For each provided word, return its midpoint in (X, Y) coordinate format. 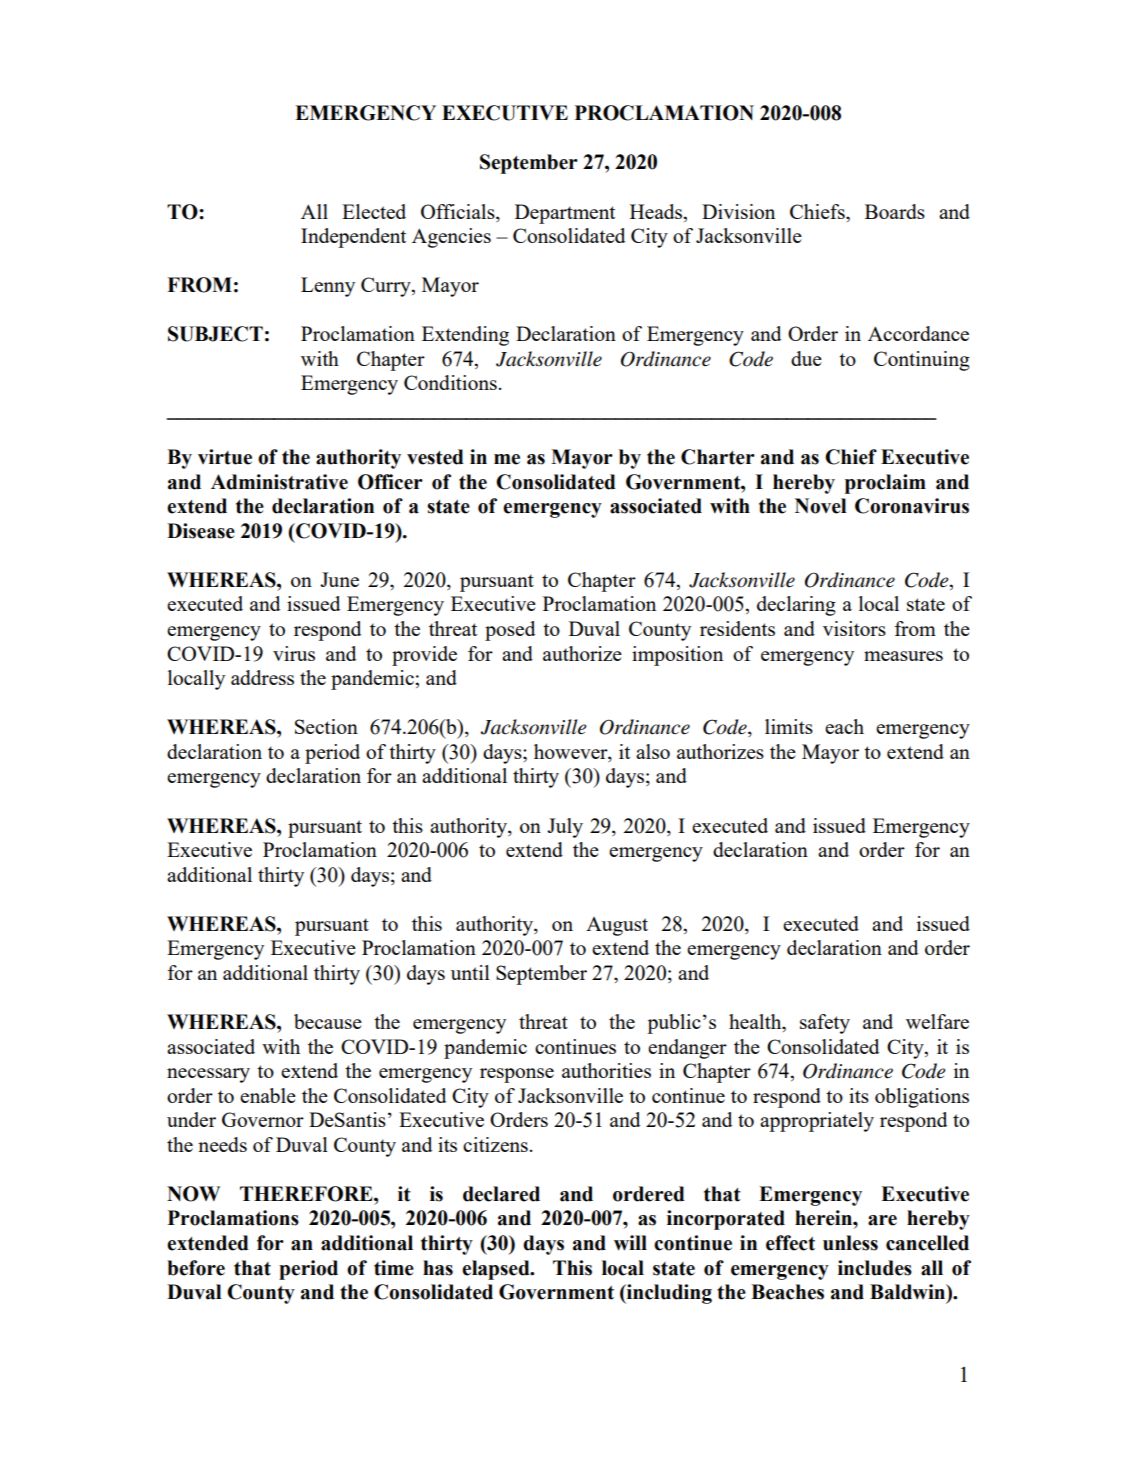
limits (789, 726)
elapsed (497, 1270)
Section (326, 726)
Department (565, 214)
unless (850, 1243)
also (653, 751)
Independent (353, 238)
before (196, 1268)
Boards (895, 211)
